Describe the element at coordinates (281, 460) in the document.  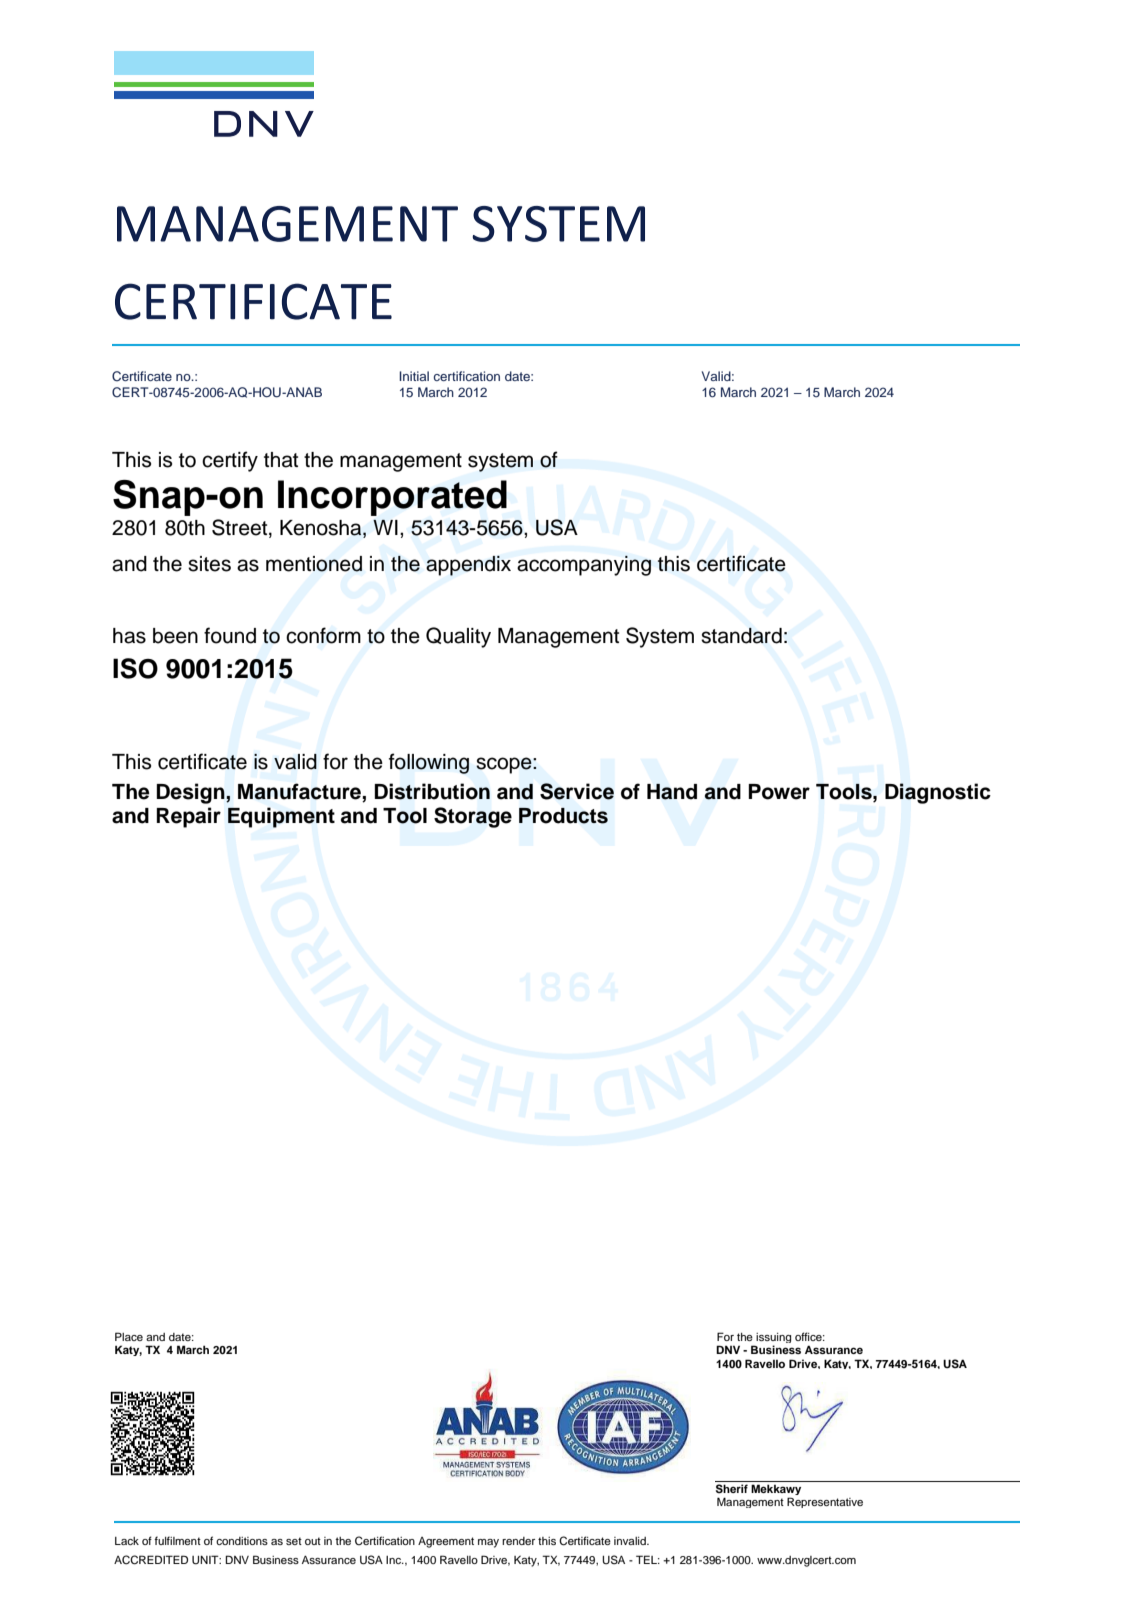
I see `that` at that location.
